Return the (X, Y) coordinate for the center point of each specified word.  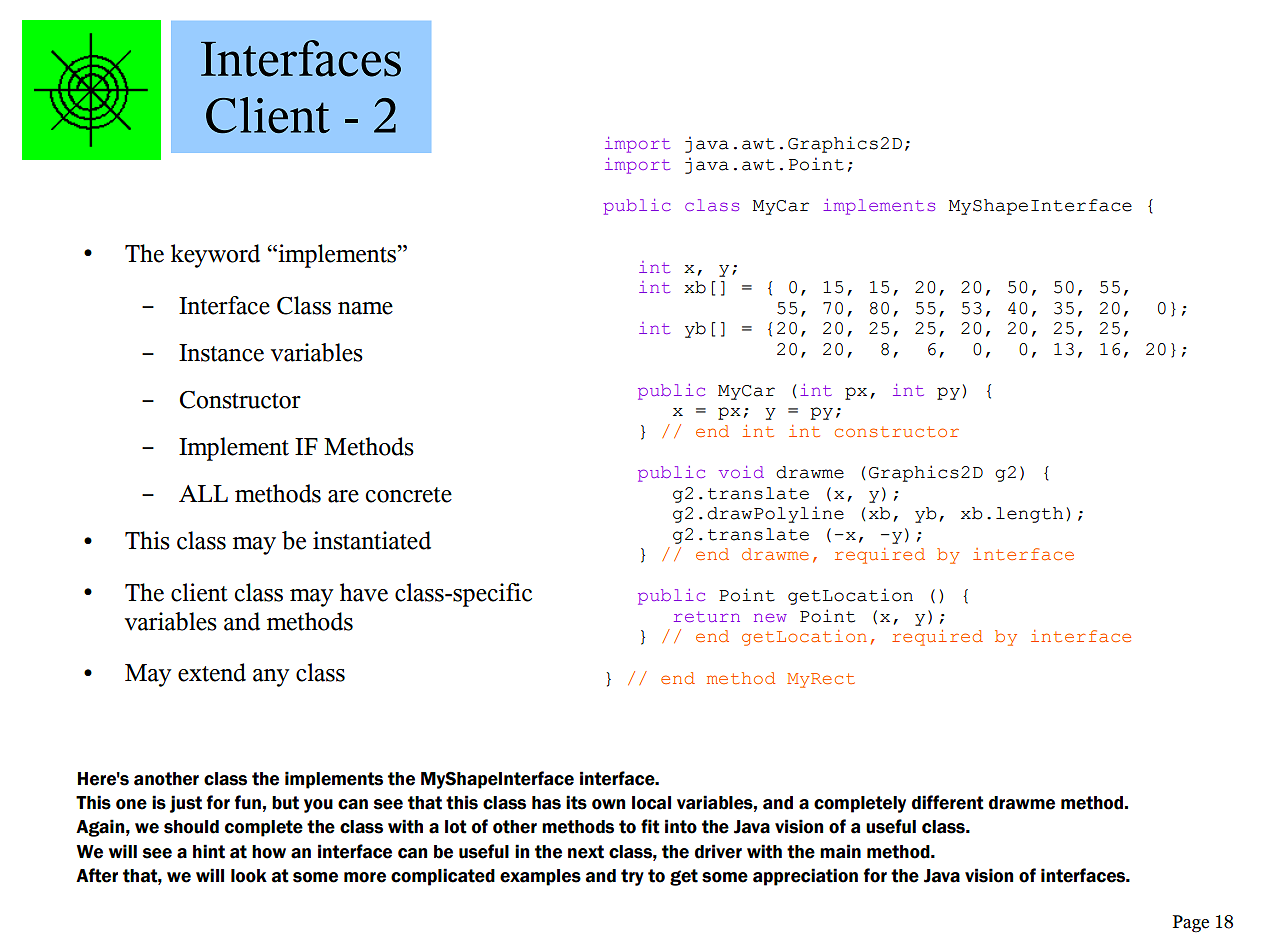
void (741, 472)
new (770, 618)
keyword (215, 256)
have (364, 592)
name (365, 308)
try (632, 877)
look (249, 876)
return (707, 616)
